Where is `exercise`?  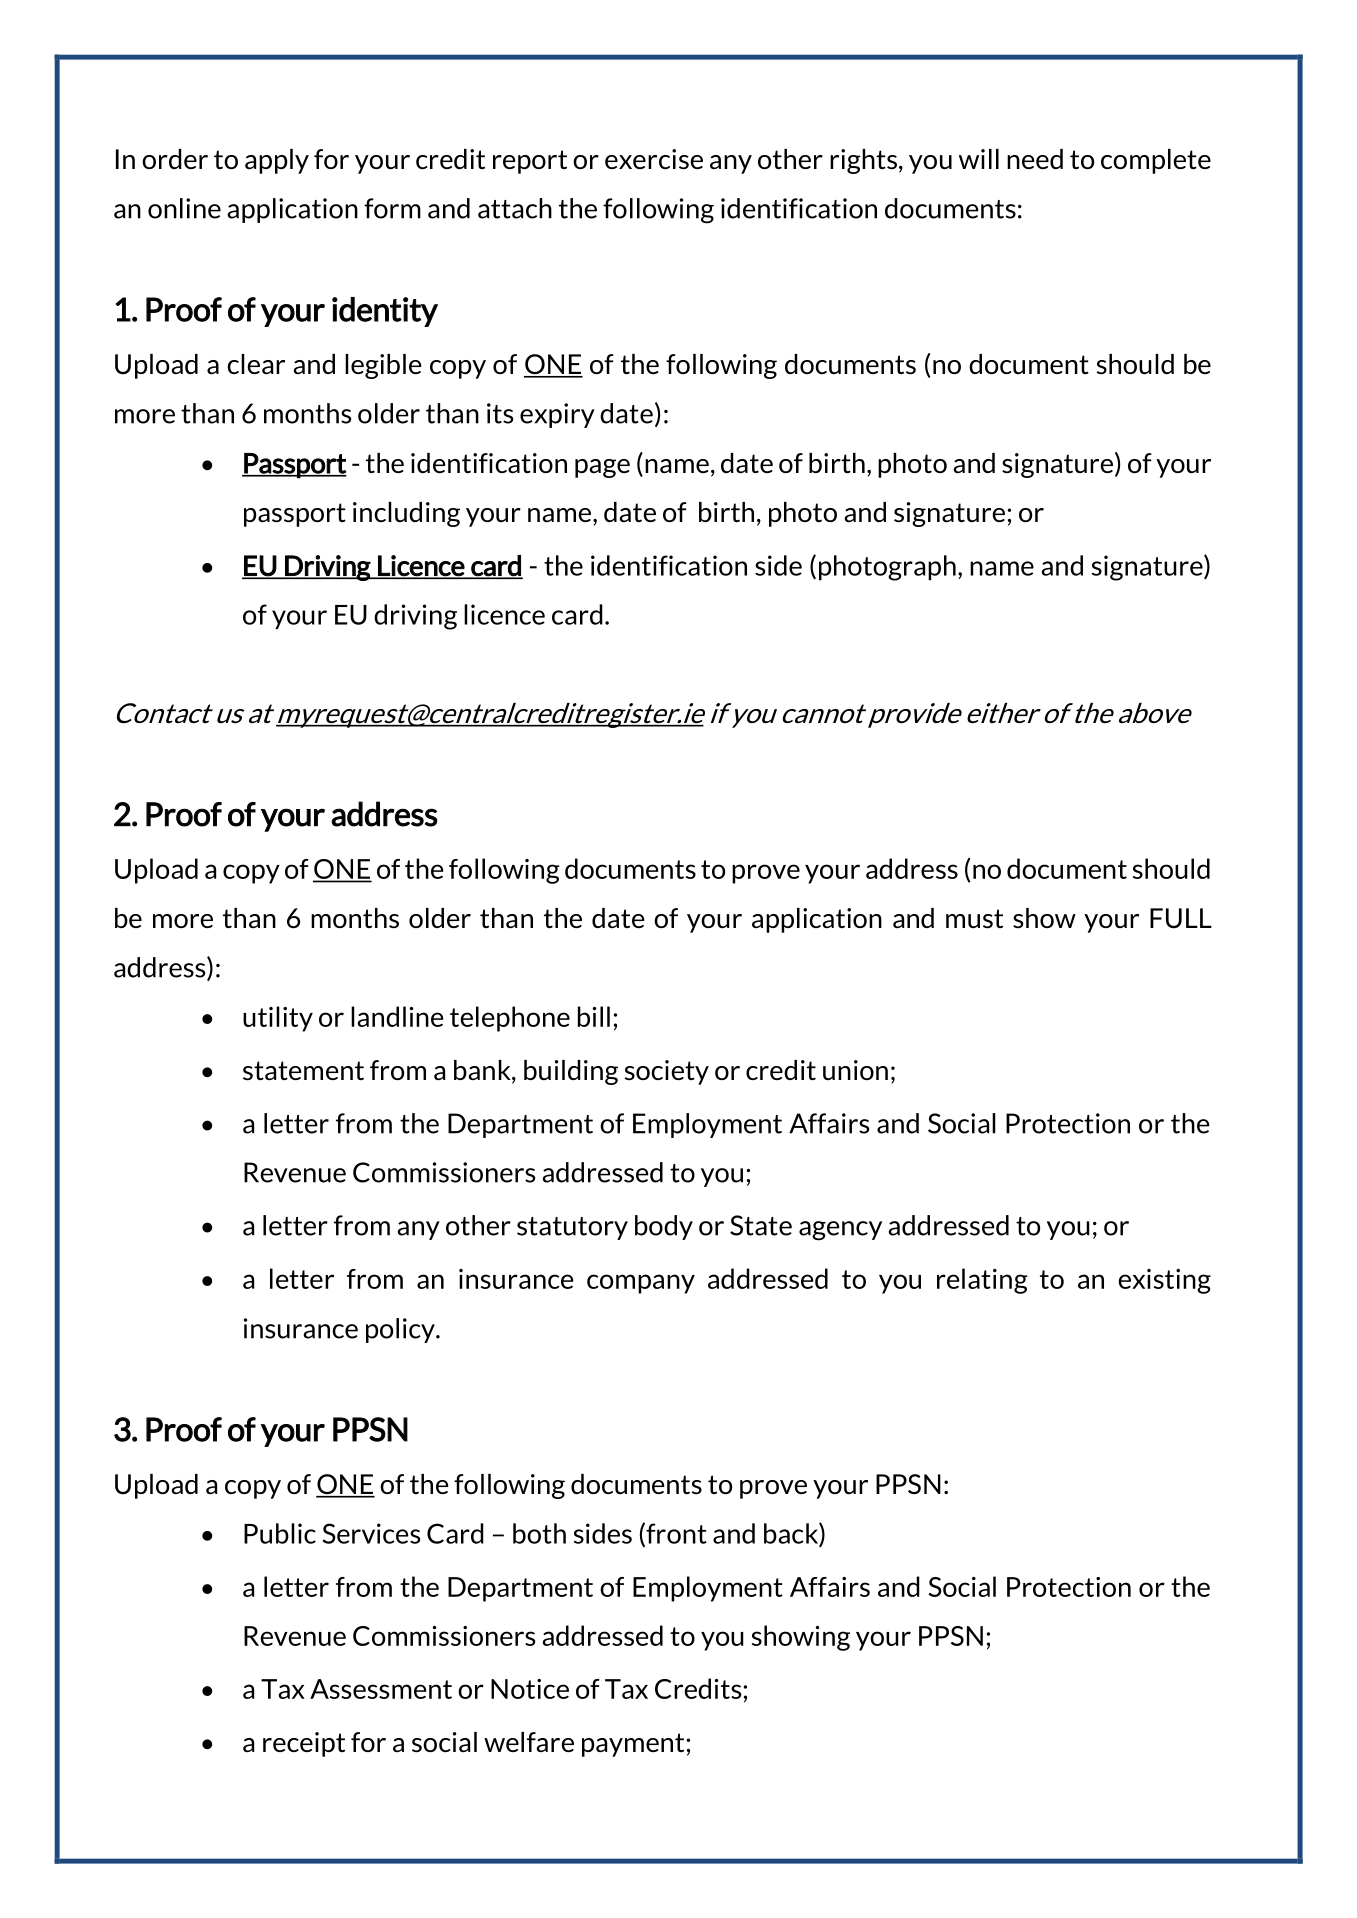 exercise is located at coordinates (654, 159).
